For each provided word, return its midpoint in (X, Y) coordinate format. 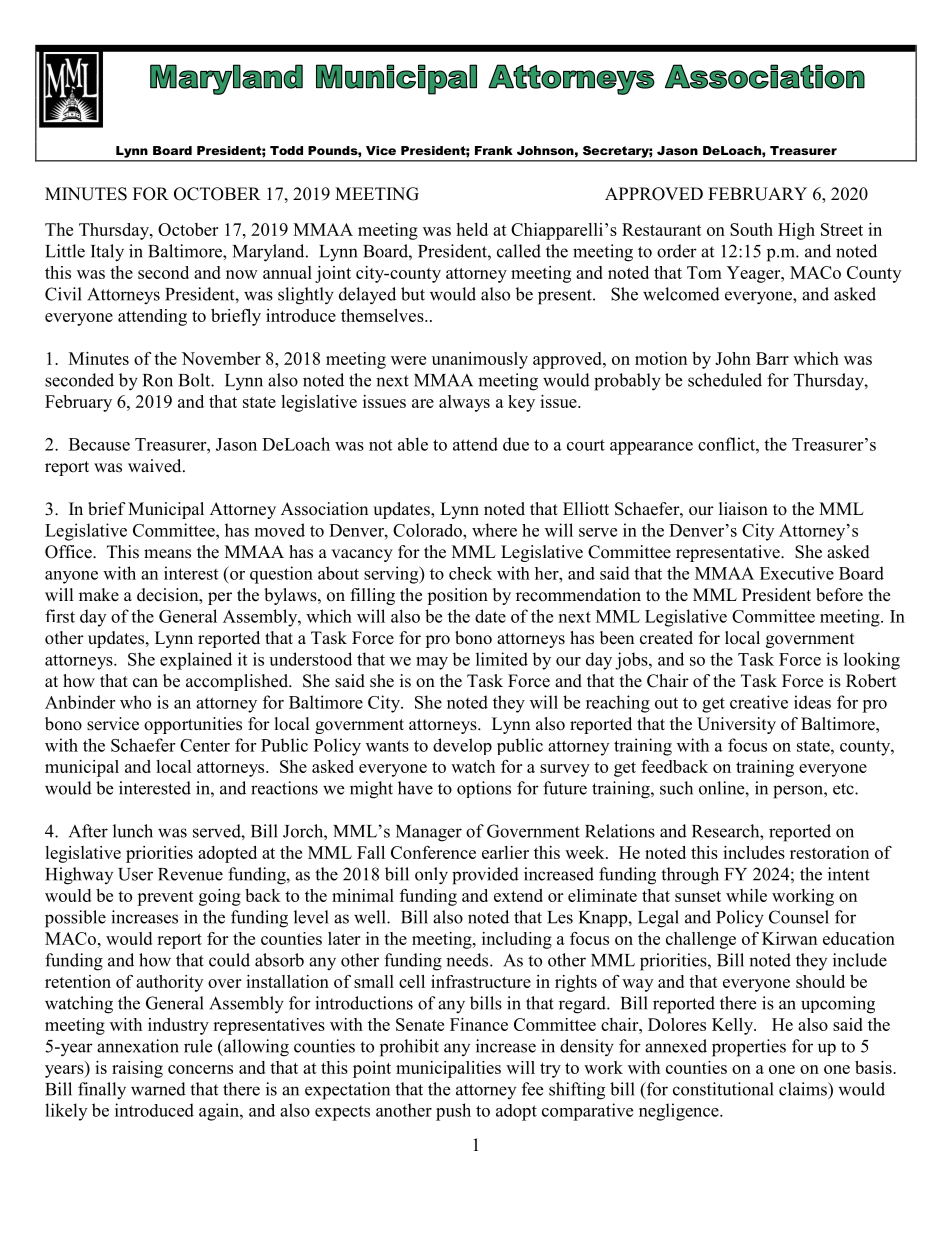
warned (158, 1089)
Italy (107, 253)
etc (844, 789)
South (751, 229)
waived (156, 466)
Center (205, 745)
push (453, 1112)
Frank (494, 150)
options (484, 789)
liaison (743, 509)
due (516, 444)
